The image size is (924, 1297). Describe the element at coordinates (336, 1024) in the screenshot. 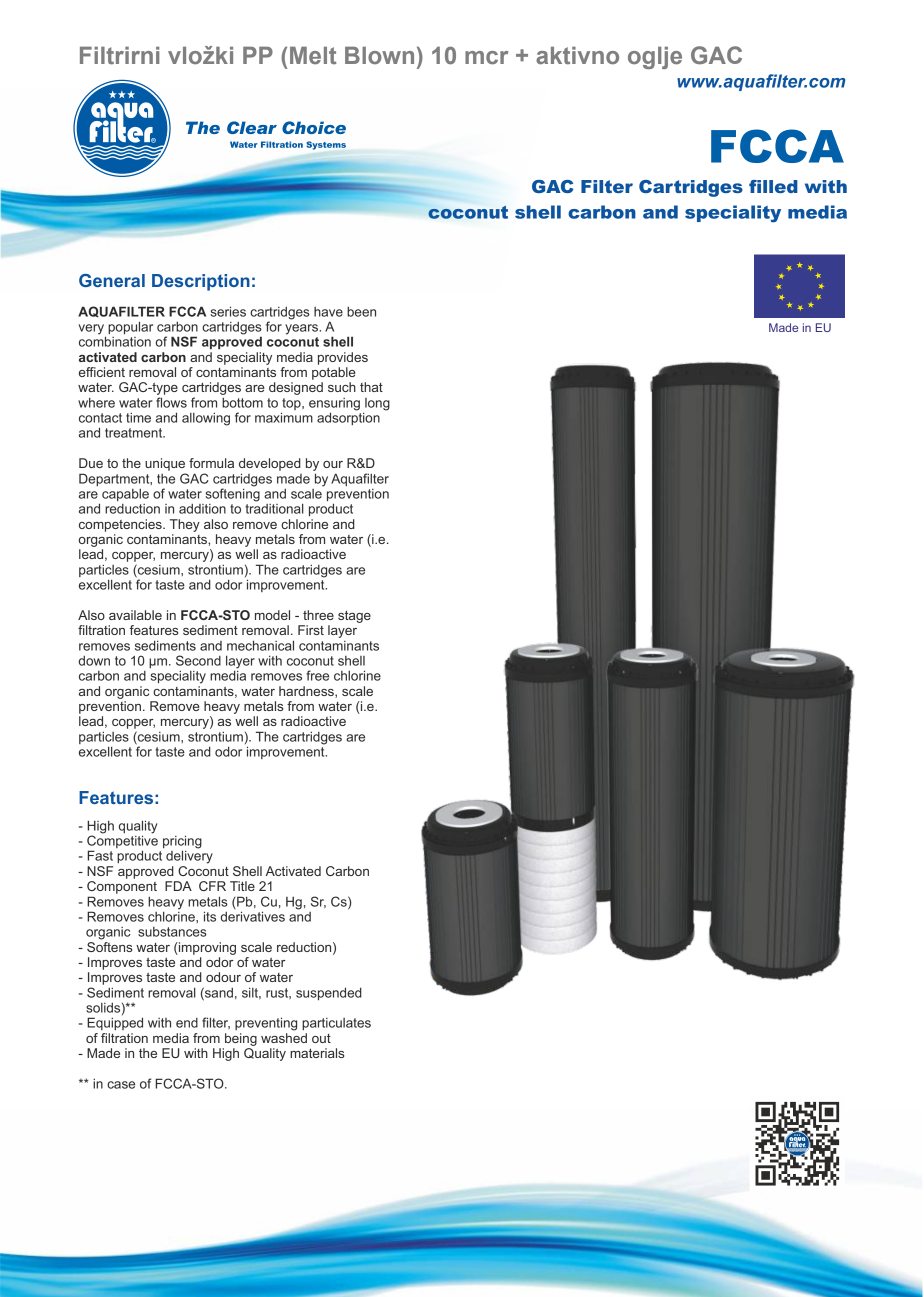

I see `particulates` at that location.
